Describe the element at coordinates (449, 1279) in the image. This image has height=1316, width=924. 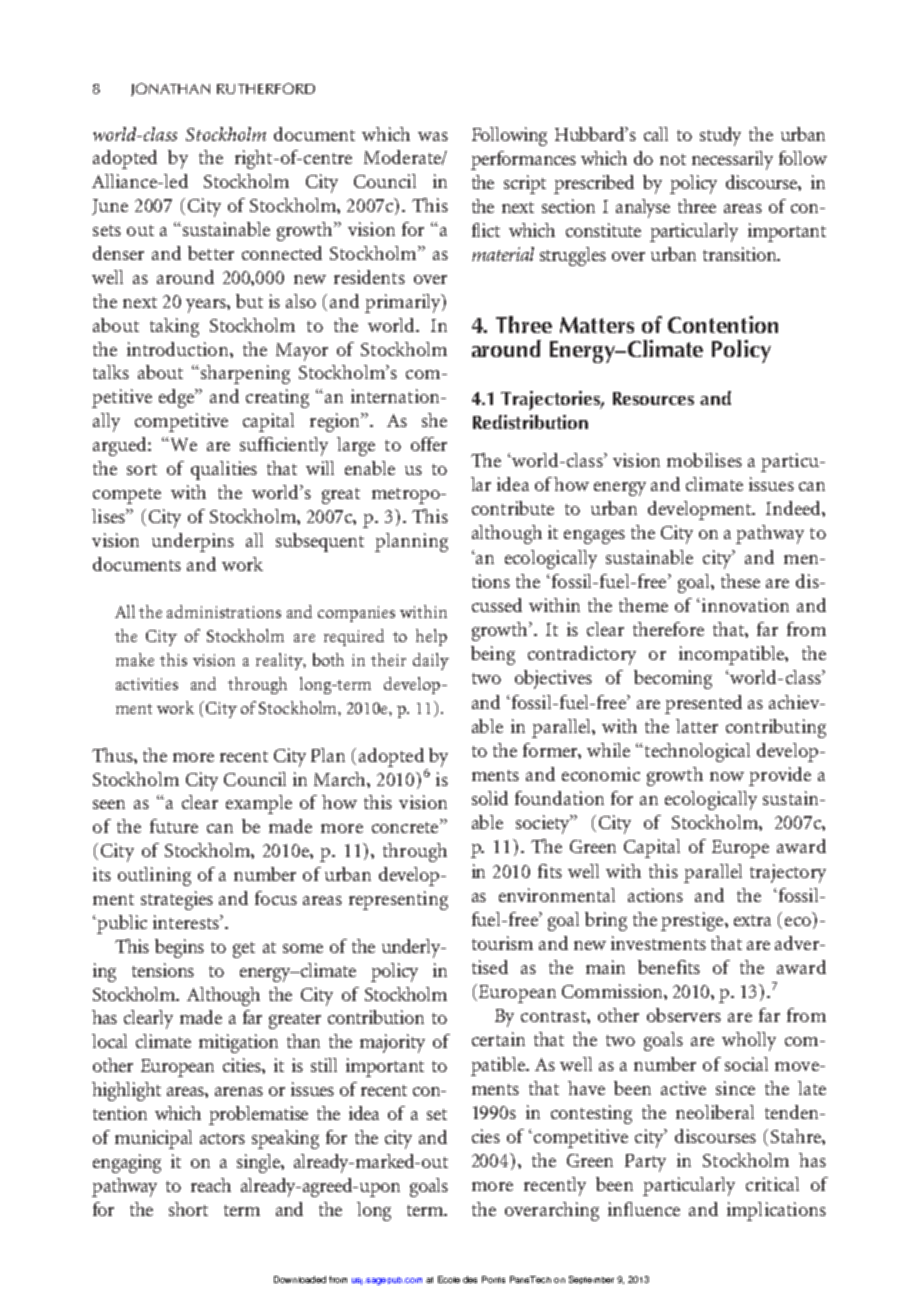
I see `Ecole` at that location.
